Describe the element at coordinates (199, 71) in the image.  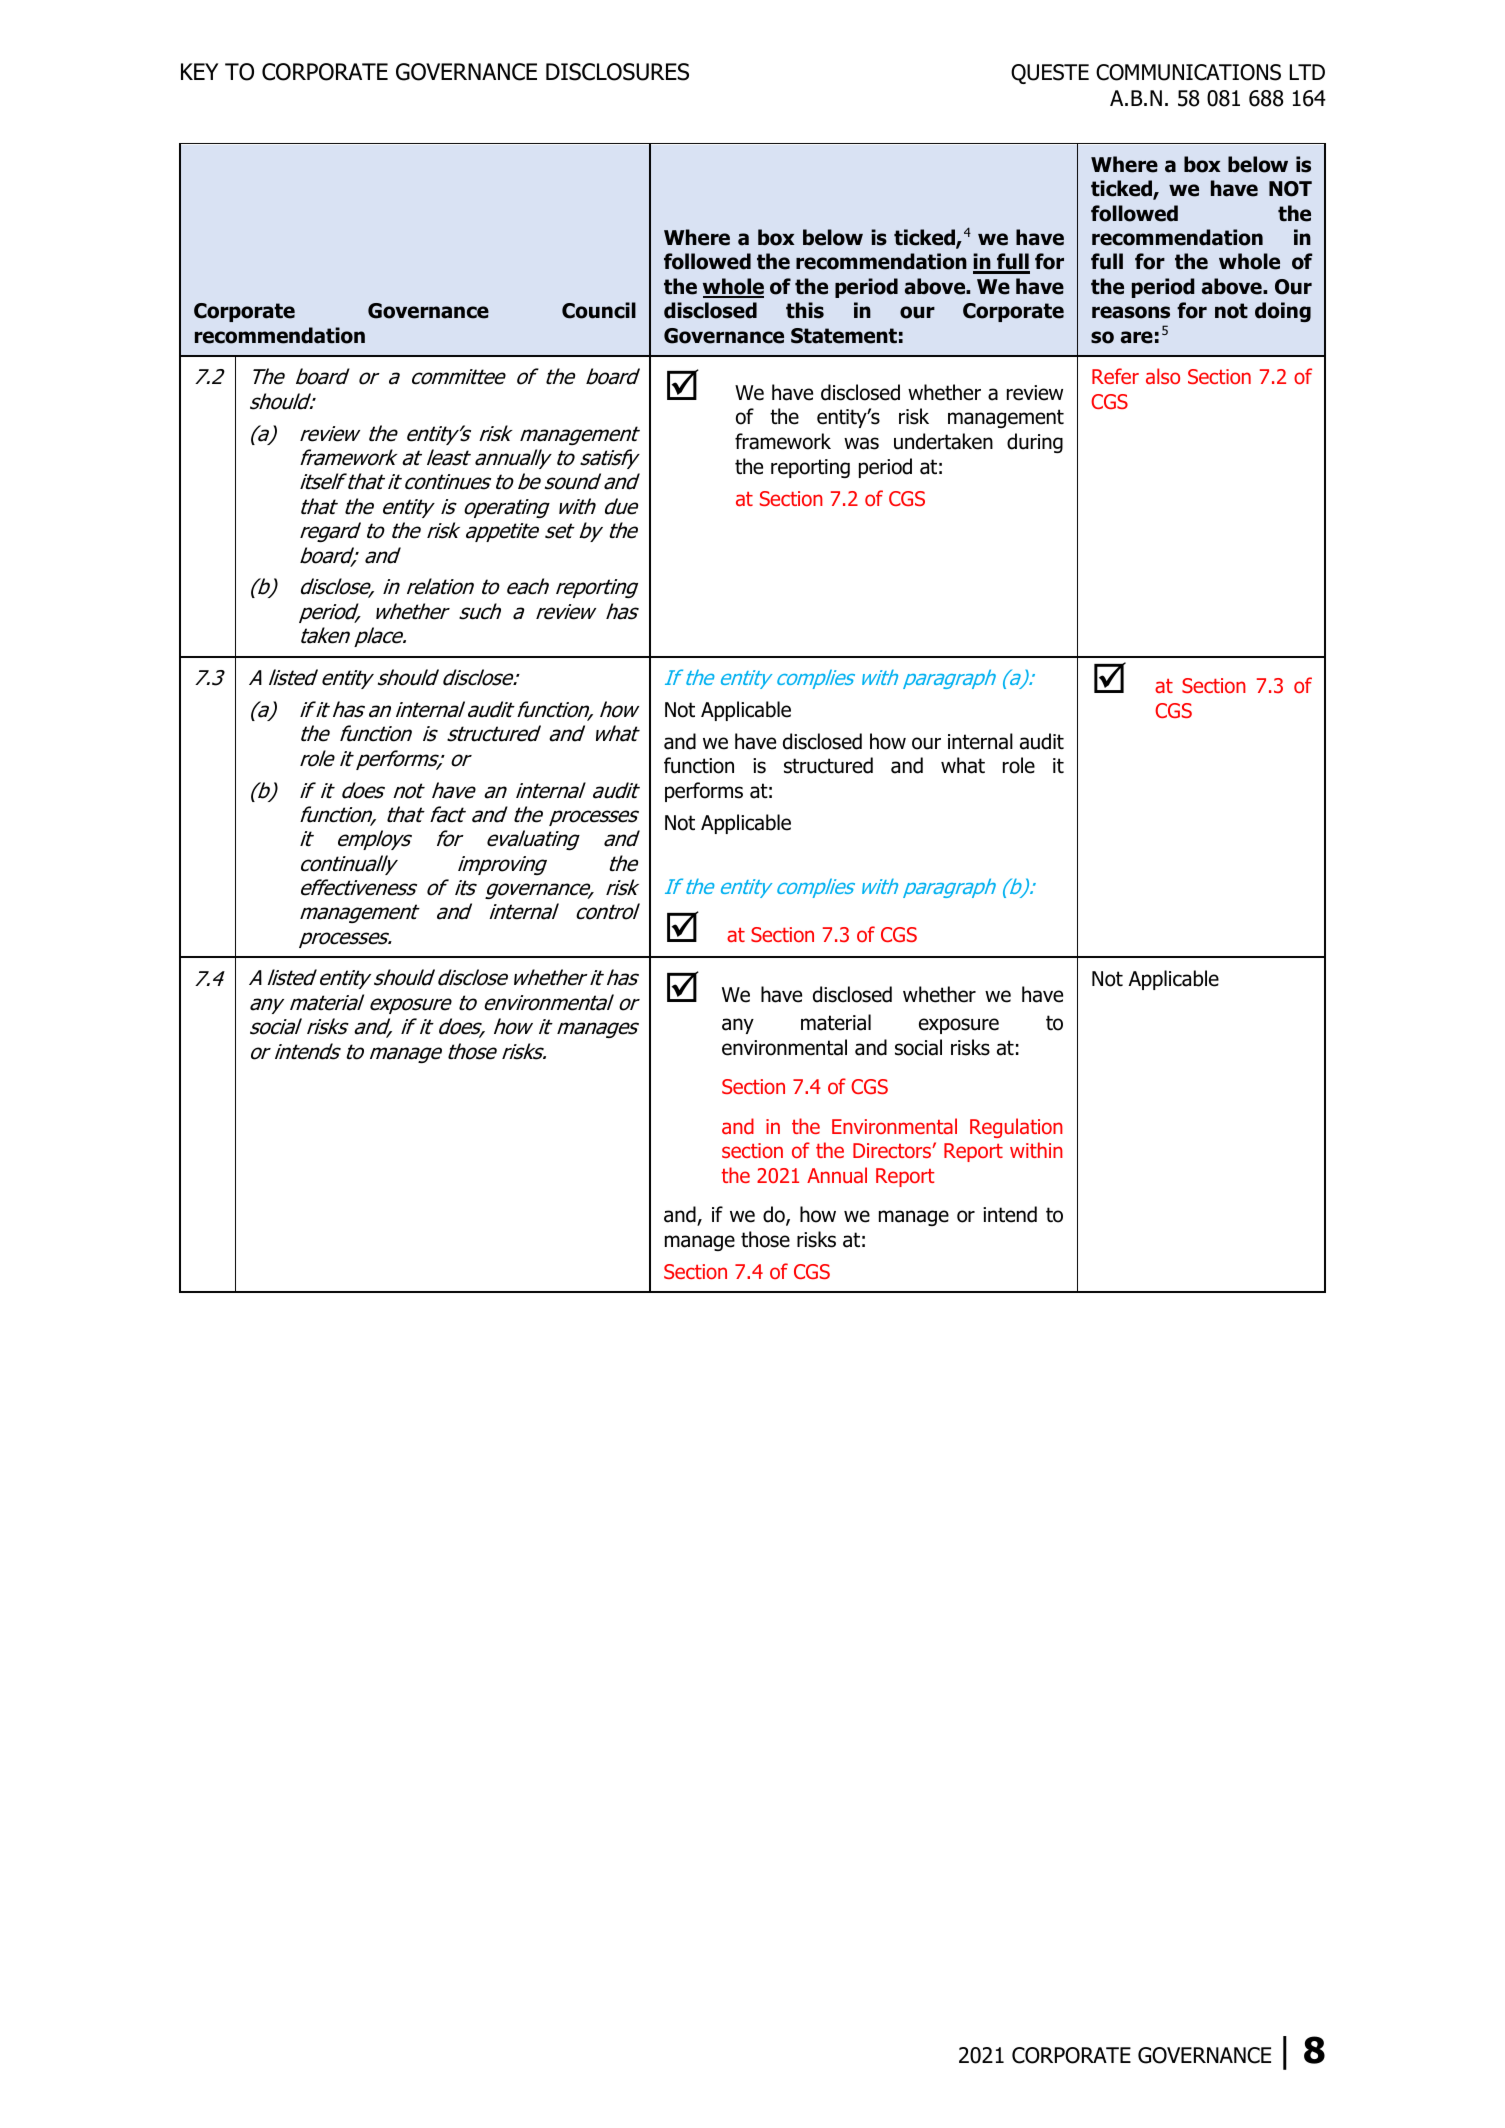
I see `KEY` at that location.
